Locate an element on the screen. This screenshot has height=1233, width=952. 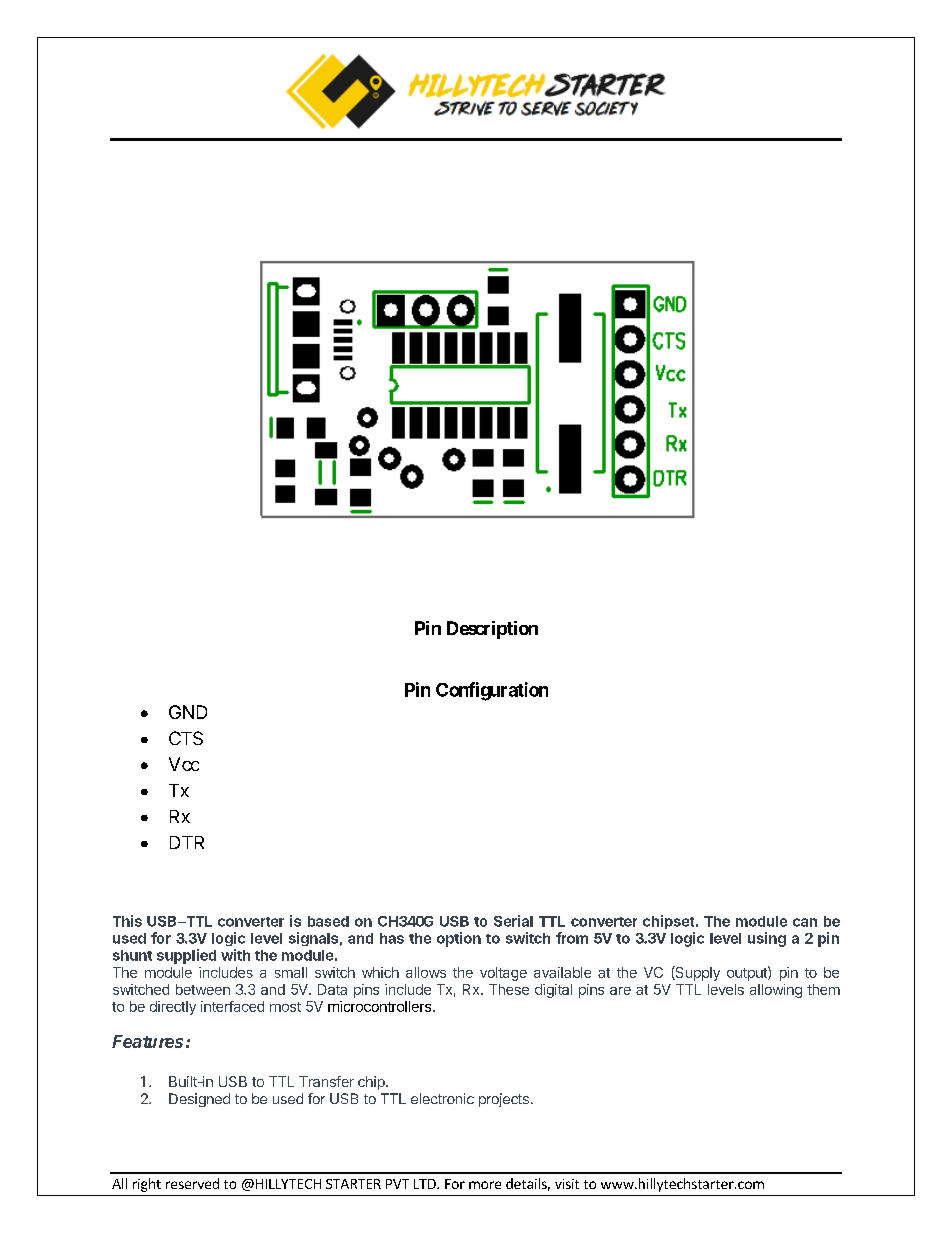
between is located at coordinates (203, 989).
